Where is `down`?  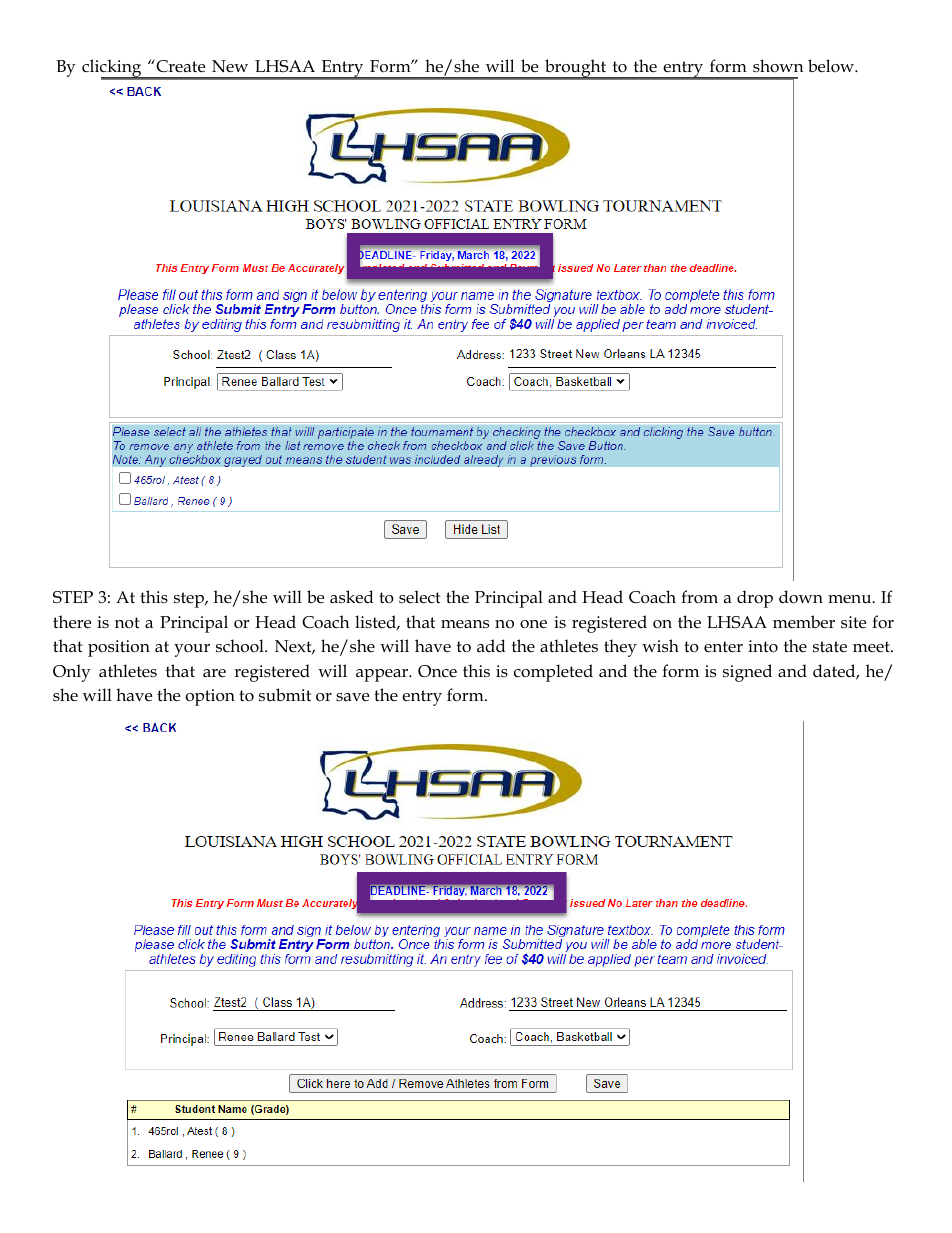 down is located at coordinates (801, 597).
